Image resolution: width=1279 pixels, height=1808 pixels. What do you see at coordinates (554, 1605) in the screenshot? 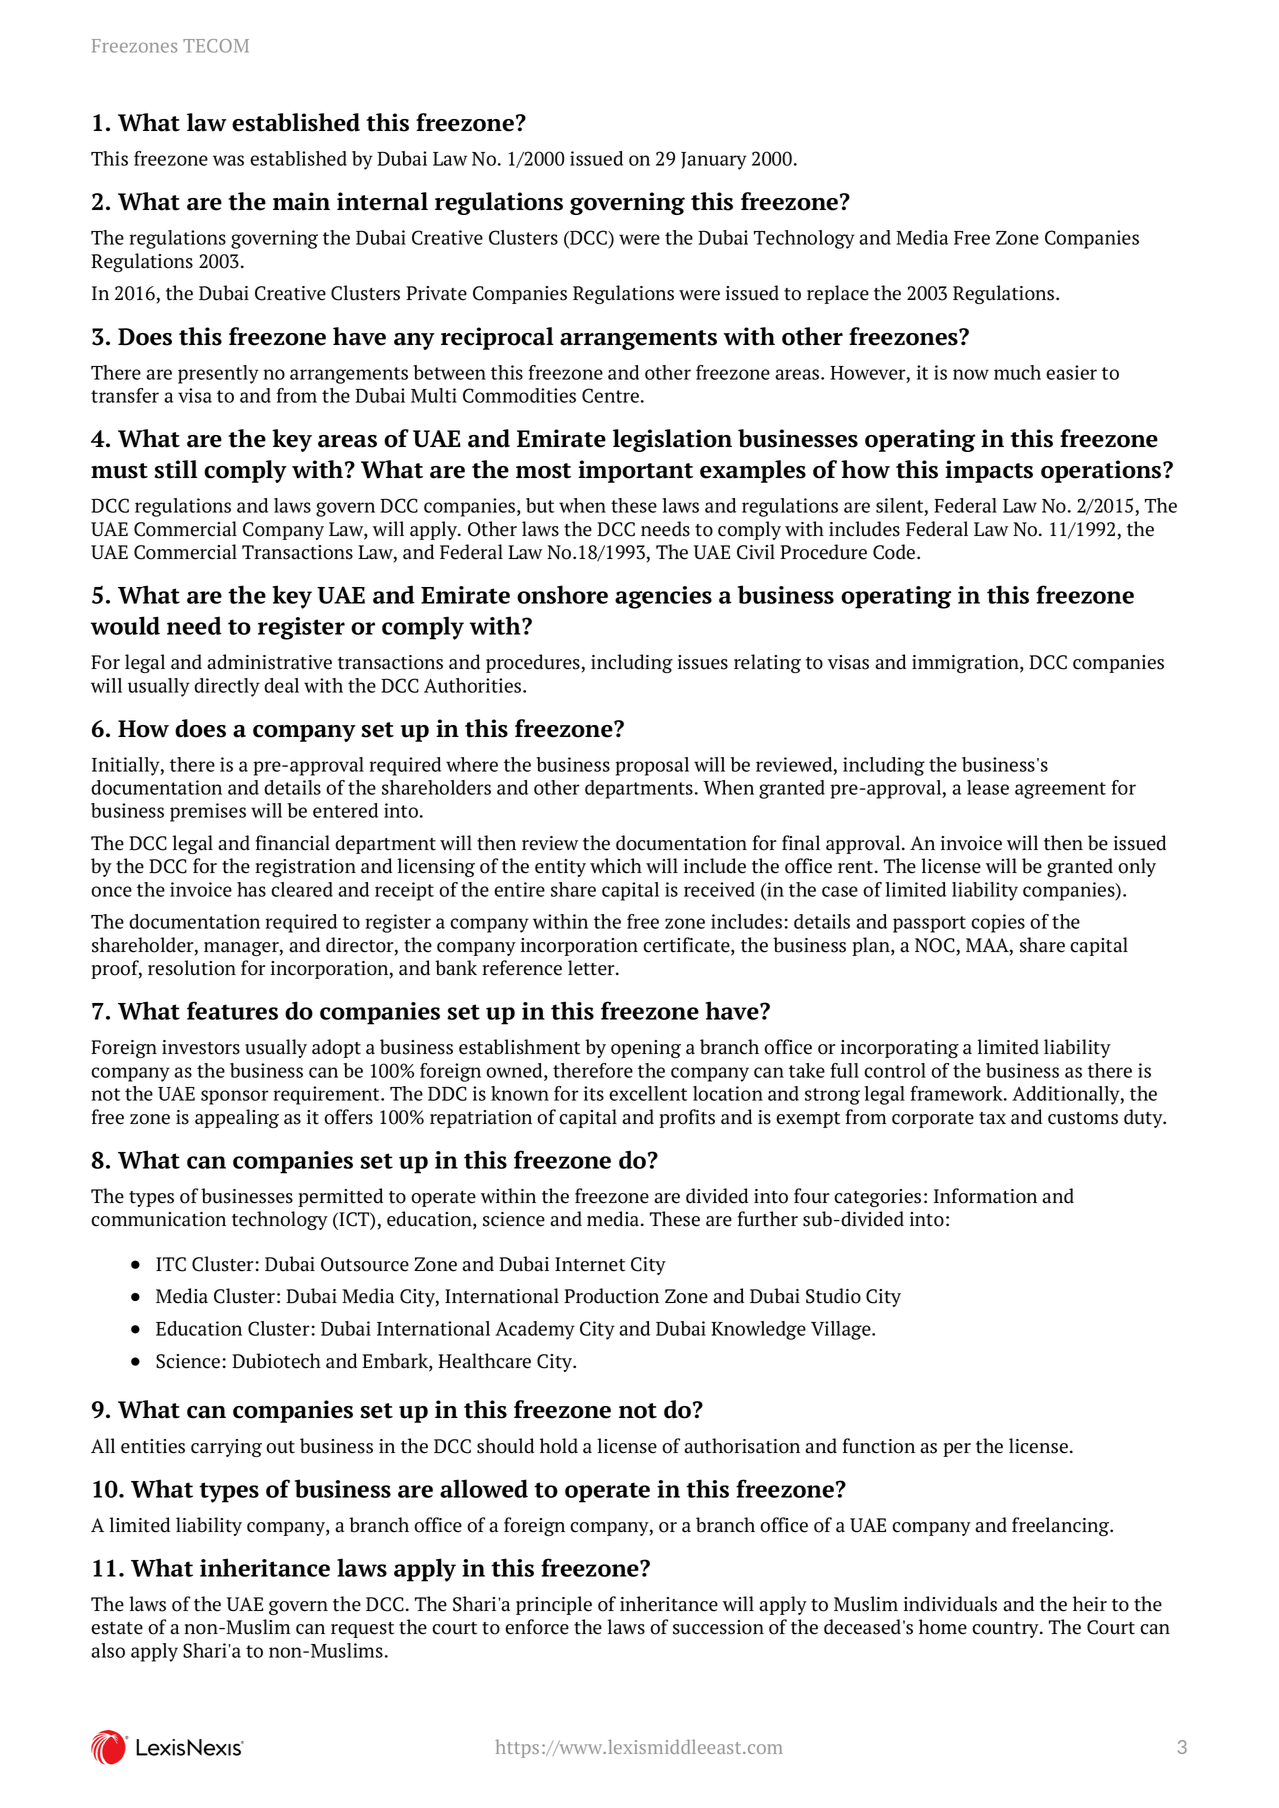
I see `principle` at bounding box center [554, 1605].
